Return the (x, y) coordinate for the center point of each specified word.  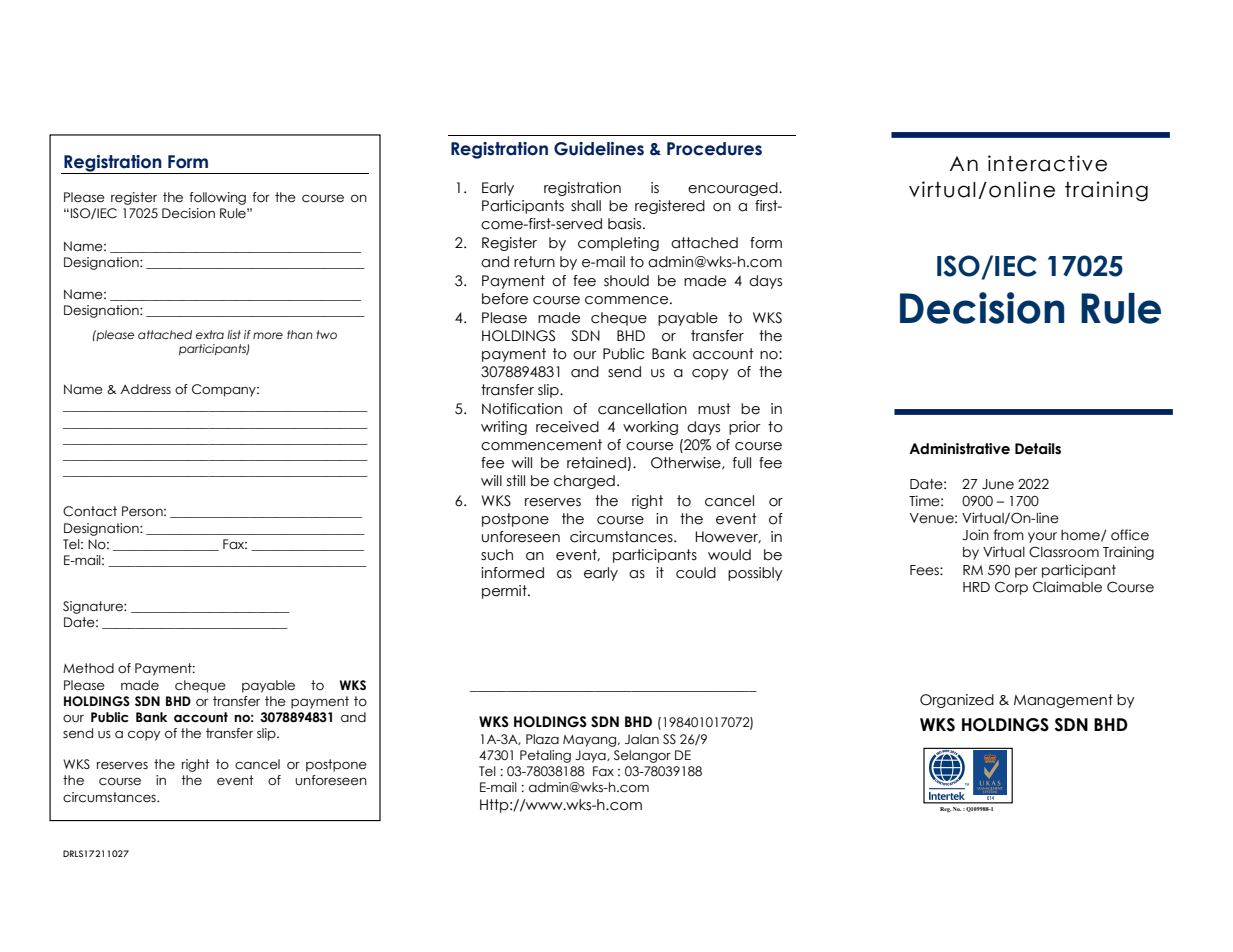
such (497, 555)
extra (210, 334)
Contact (90, 511)
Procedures (714, 149)
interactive (1047, 163)
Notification (522, 409)
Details (1038, 449)
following (217, 198)
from (1009, 535)
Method (88, 668)
